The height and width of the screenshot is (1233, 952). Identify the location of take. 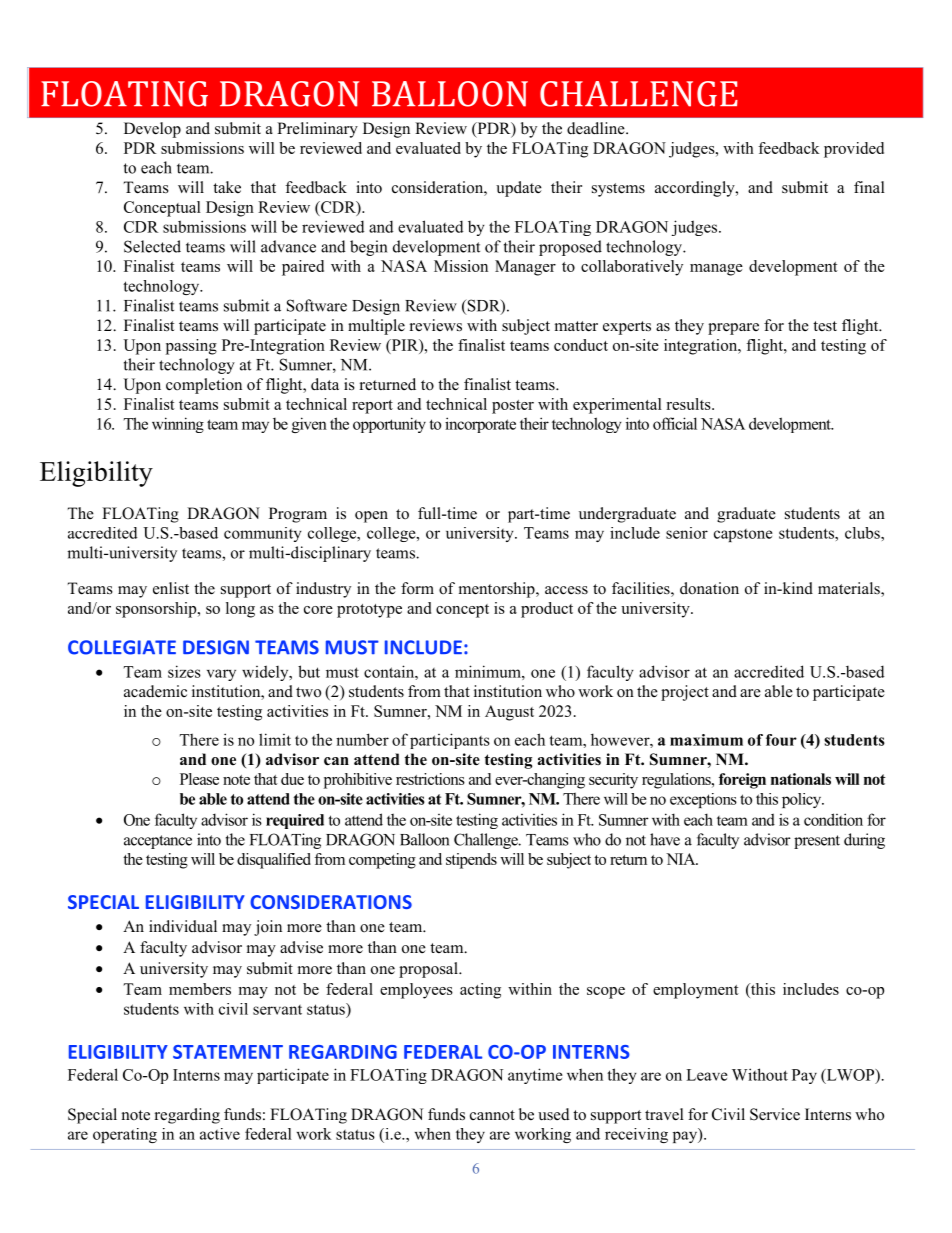
(227, 187).
